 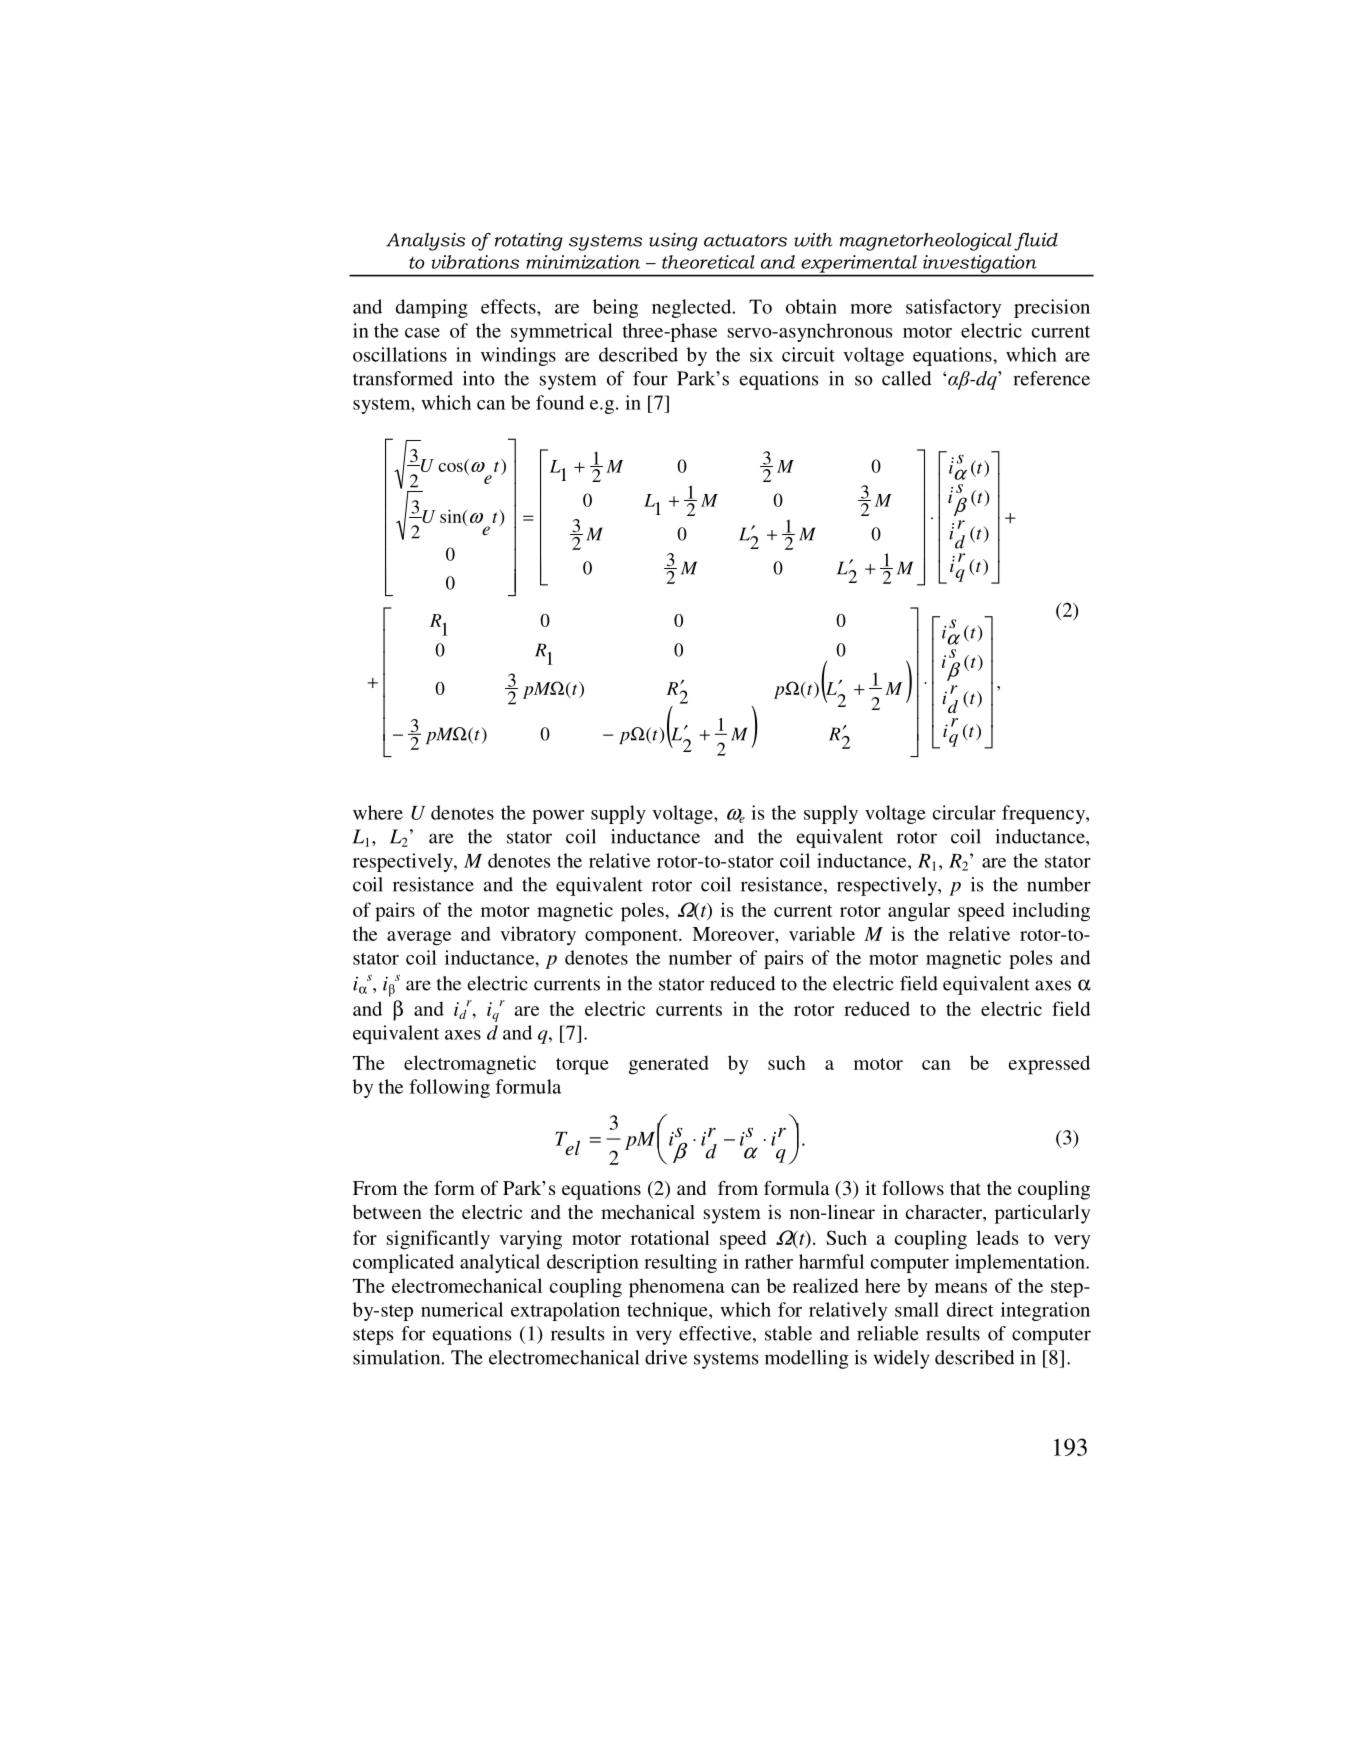 I want to click on four, so click(x=650, y=378).
